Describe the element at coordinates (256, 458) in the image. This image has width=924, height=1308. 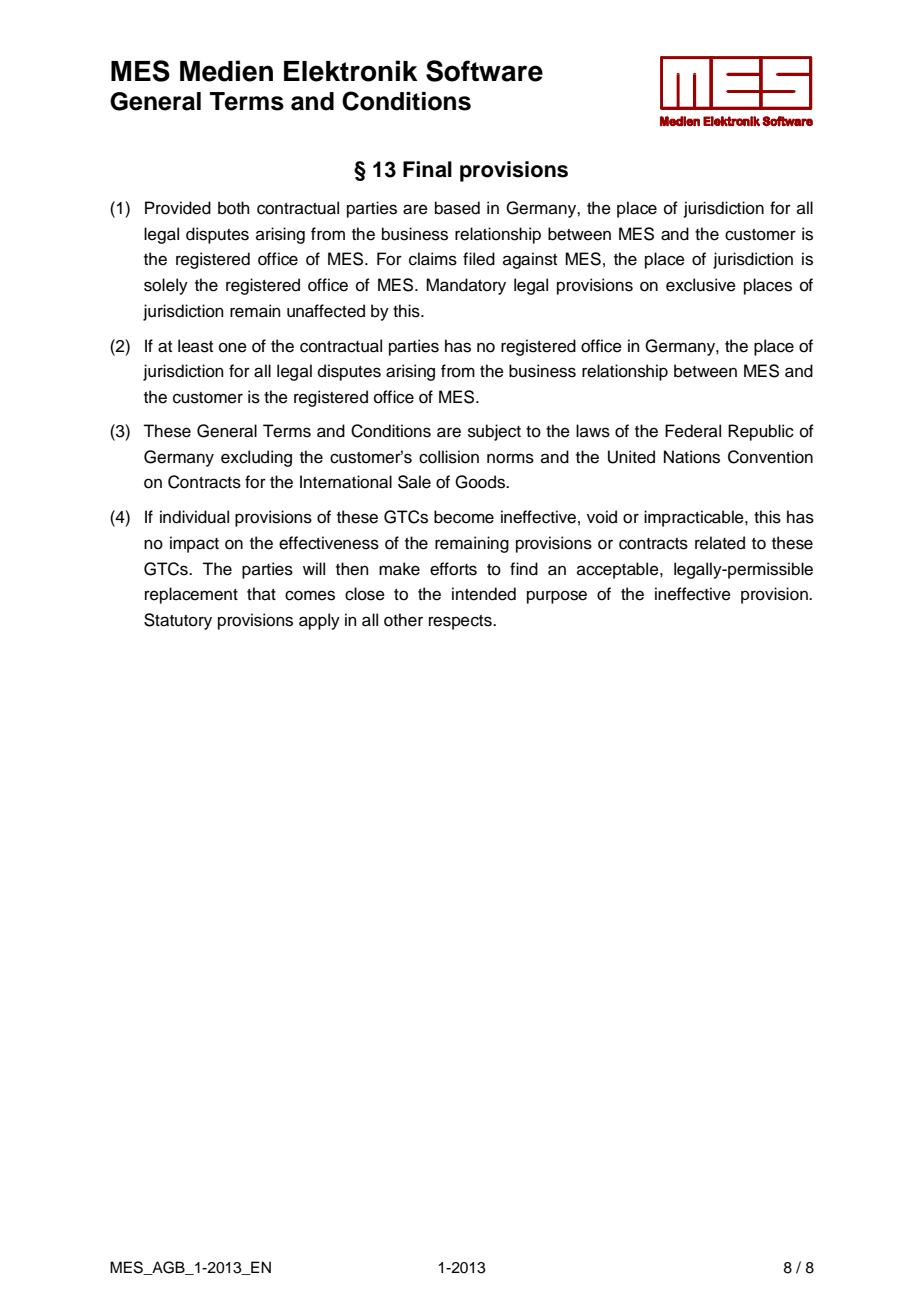
I see `excluding` at that location.
